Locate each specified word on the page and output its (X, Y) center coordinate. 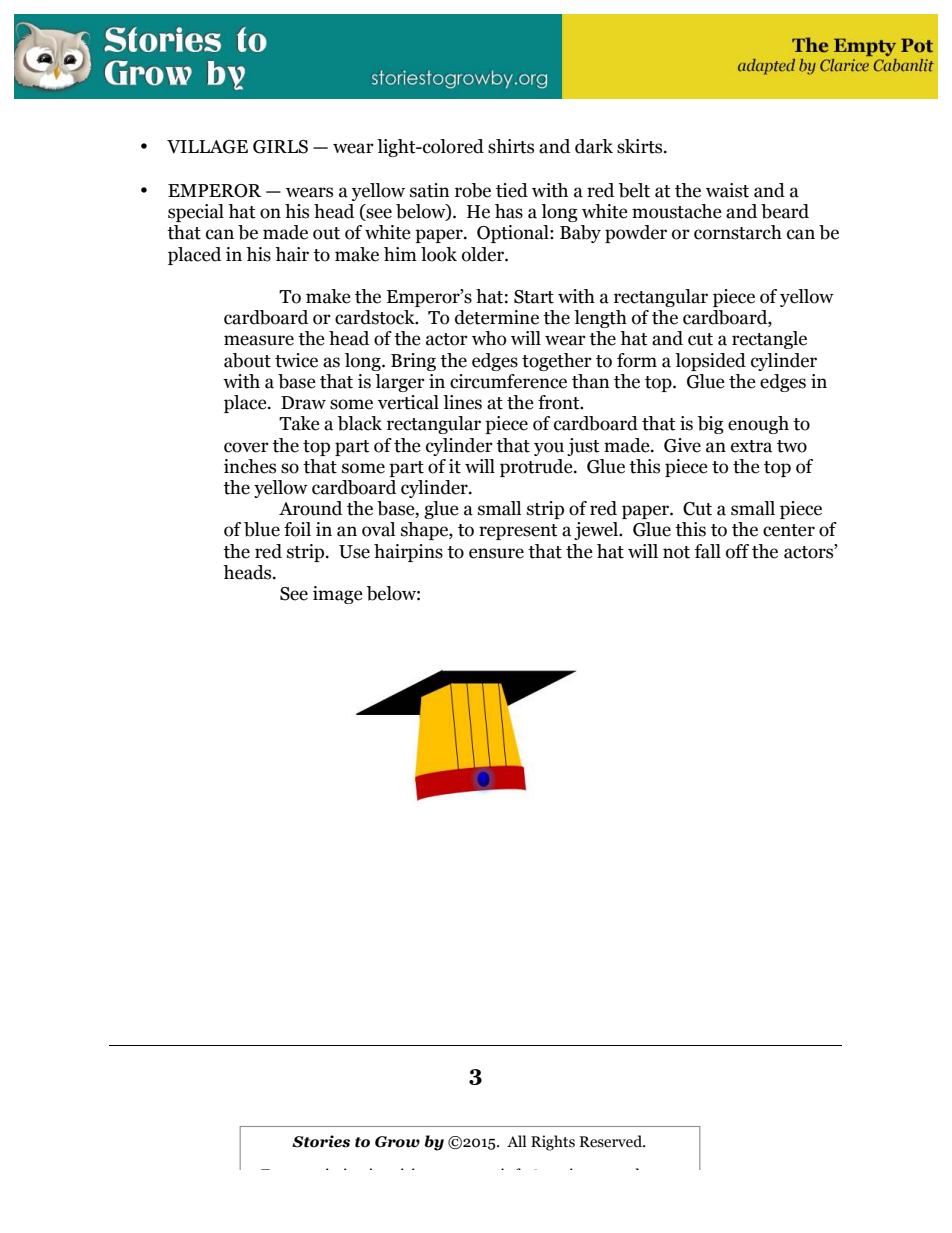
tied (512, 190)
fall (708, 551)
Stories (321, 1141)
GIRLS (280, 147)
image (338, 595)
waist (727, 190)
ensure (496, 553)
